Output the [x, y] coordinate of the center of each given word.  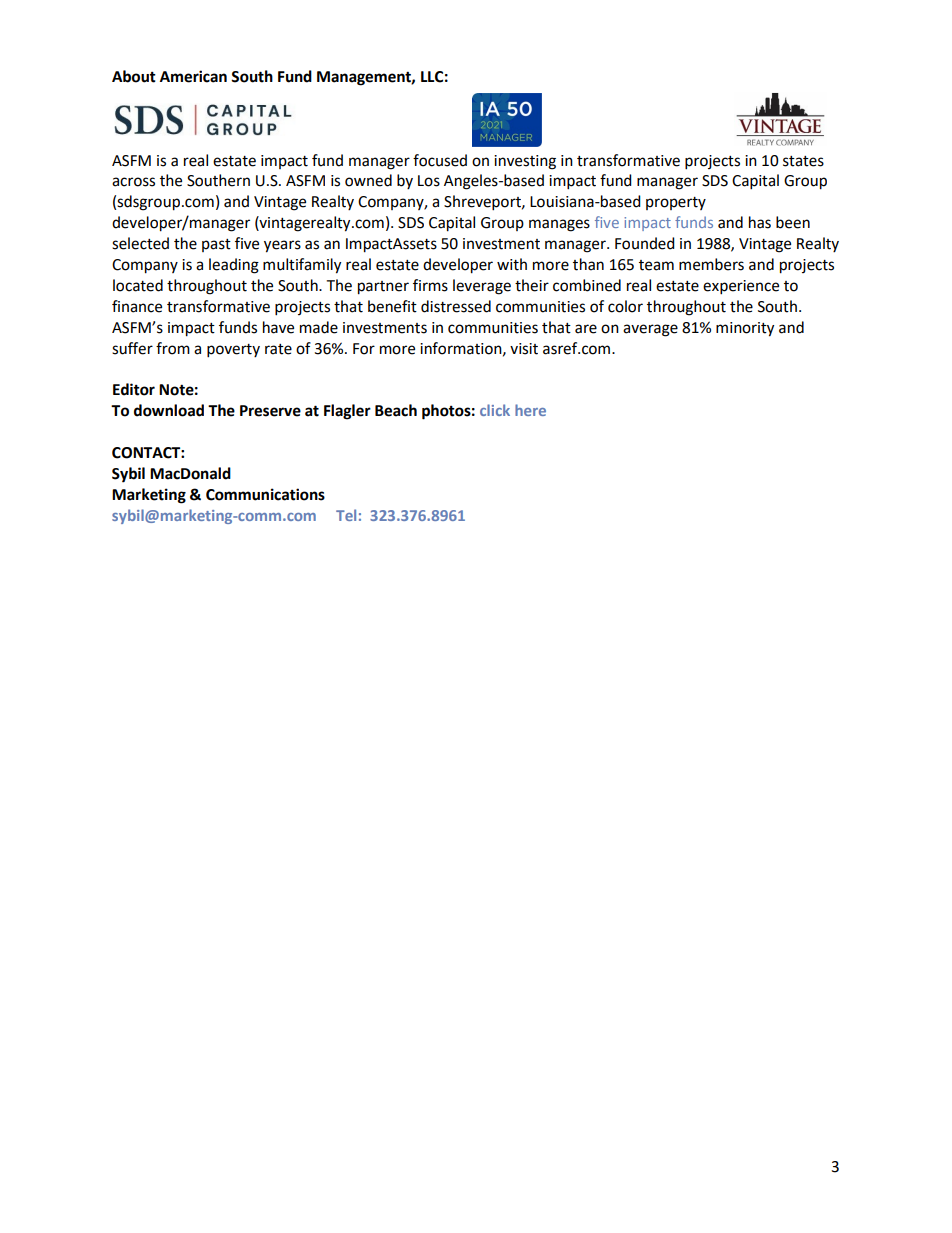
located [138, 285]
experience [741, 287]
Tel [346, 515]
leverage [482, 287]
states [803, 161]
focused [440, 160]
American [193, 76]
